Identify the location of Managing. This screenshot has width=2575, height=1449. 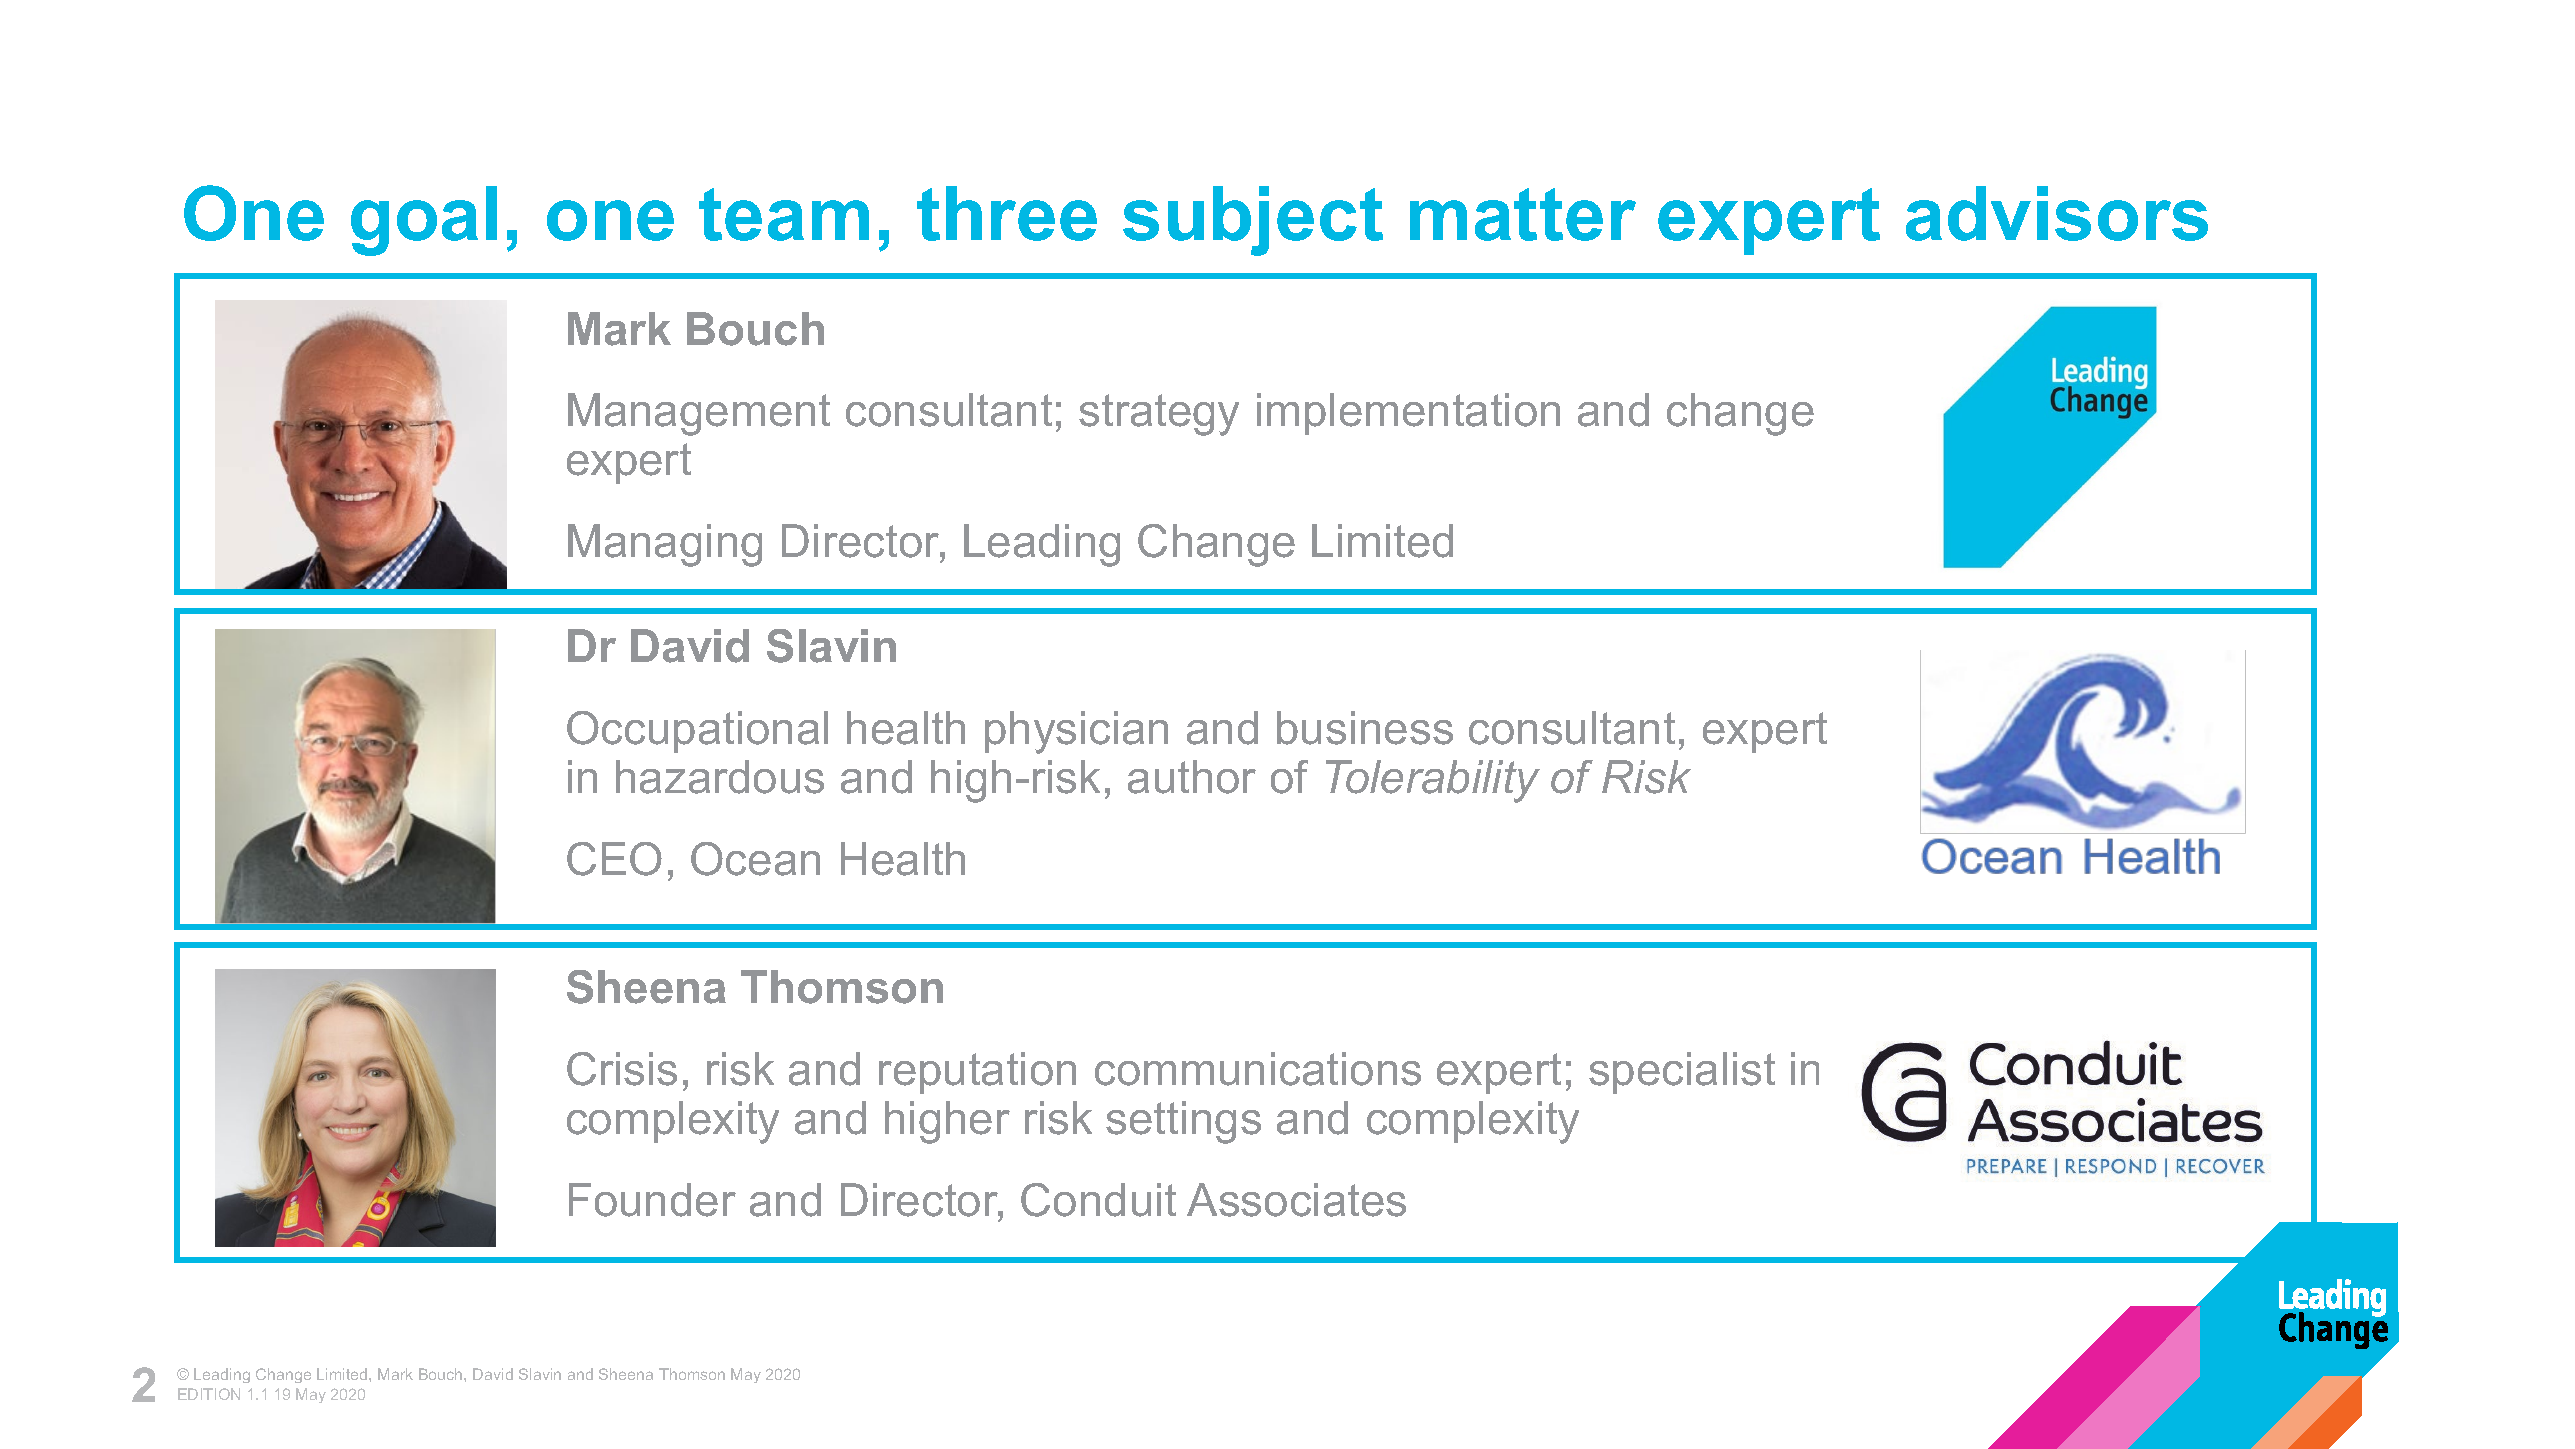
(665, 545).
